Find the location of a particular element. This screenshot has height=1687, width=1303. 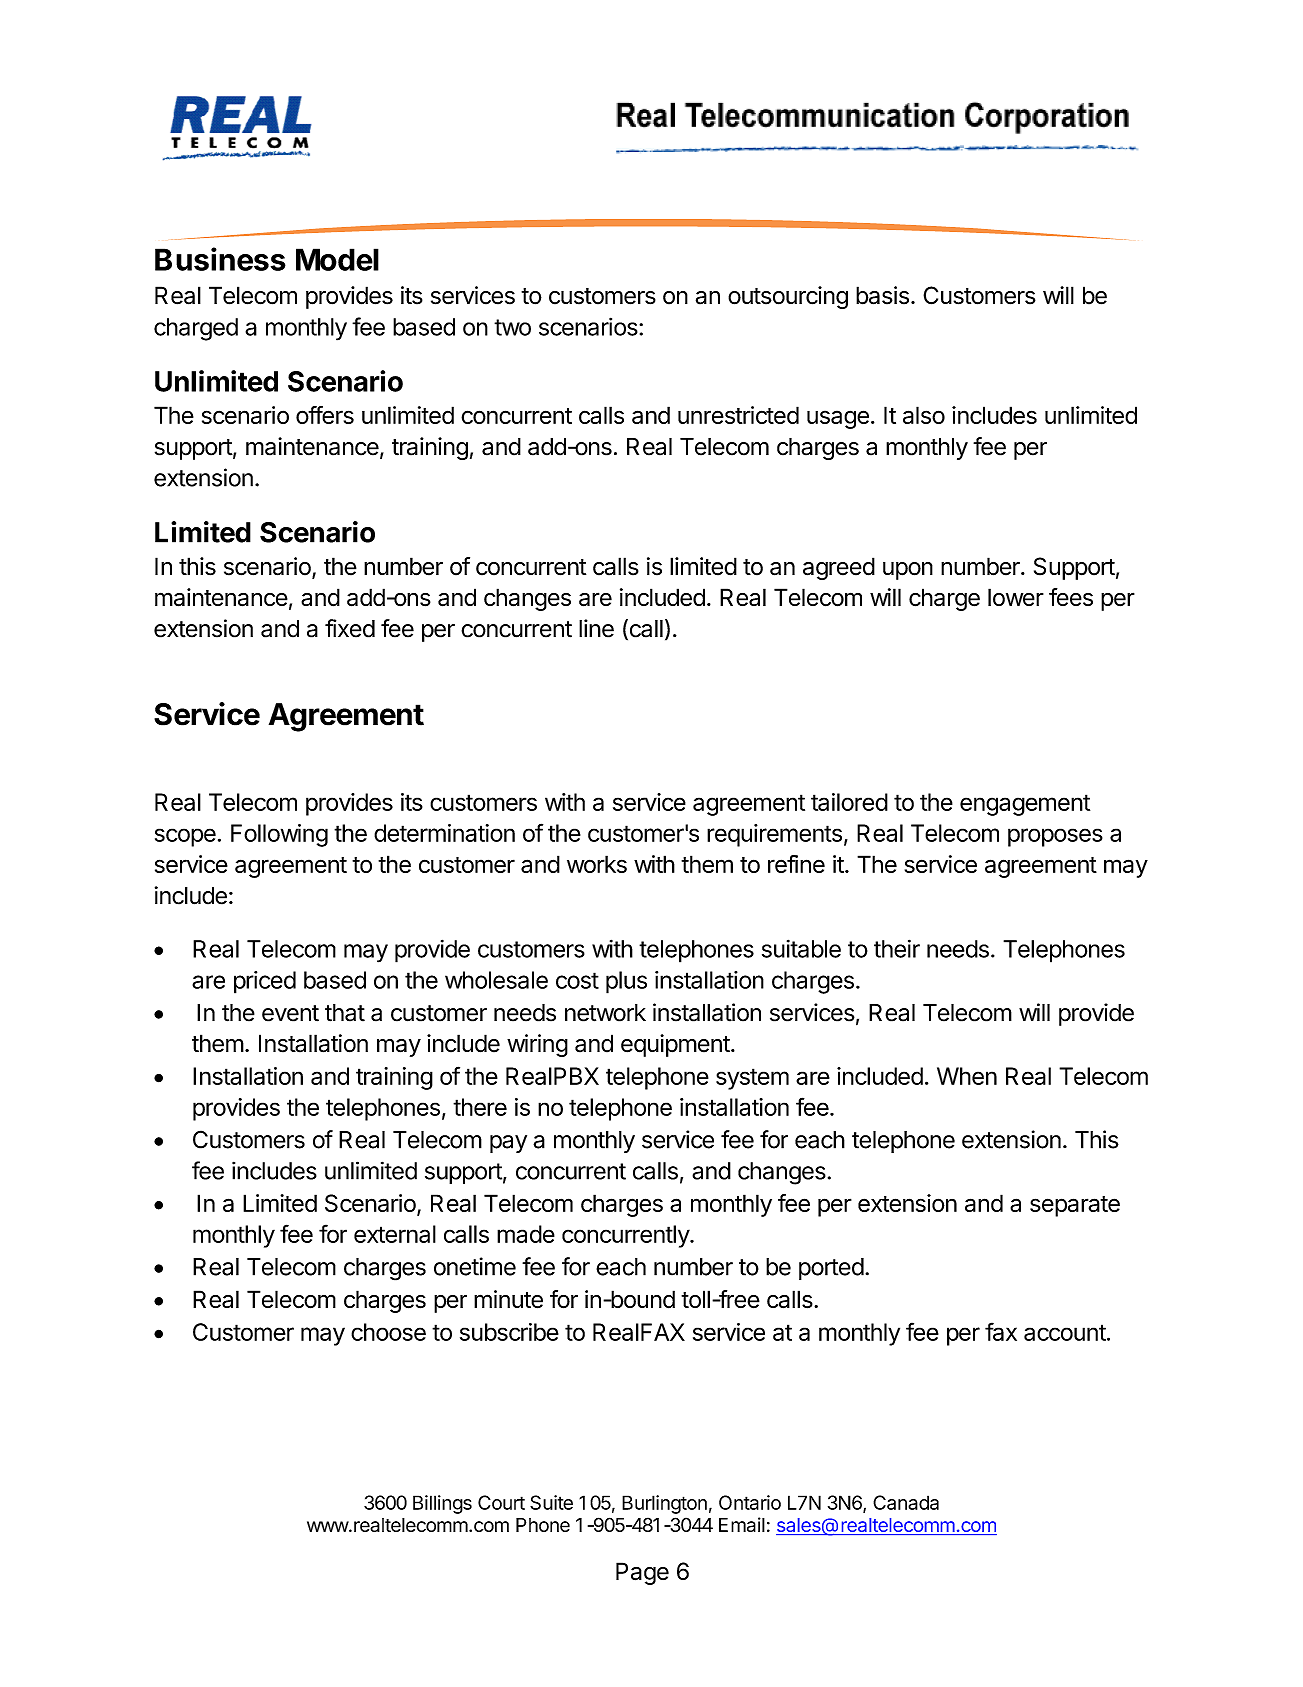

works is located at coordinates (597, 864).
